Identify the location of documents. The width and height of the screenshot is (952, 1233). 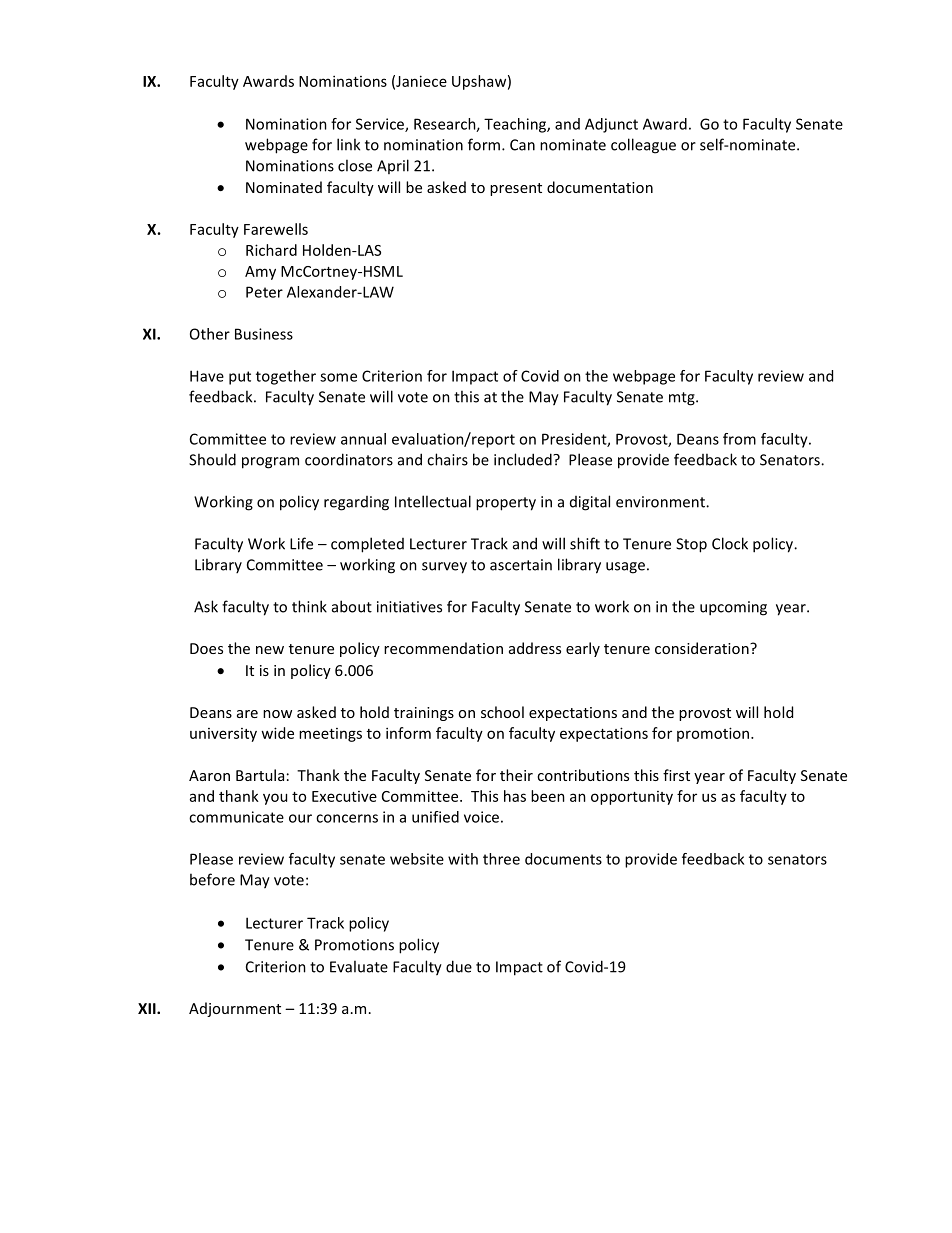
(563, 859).
